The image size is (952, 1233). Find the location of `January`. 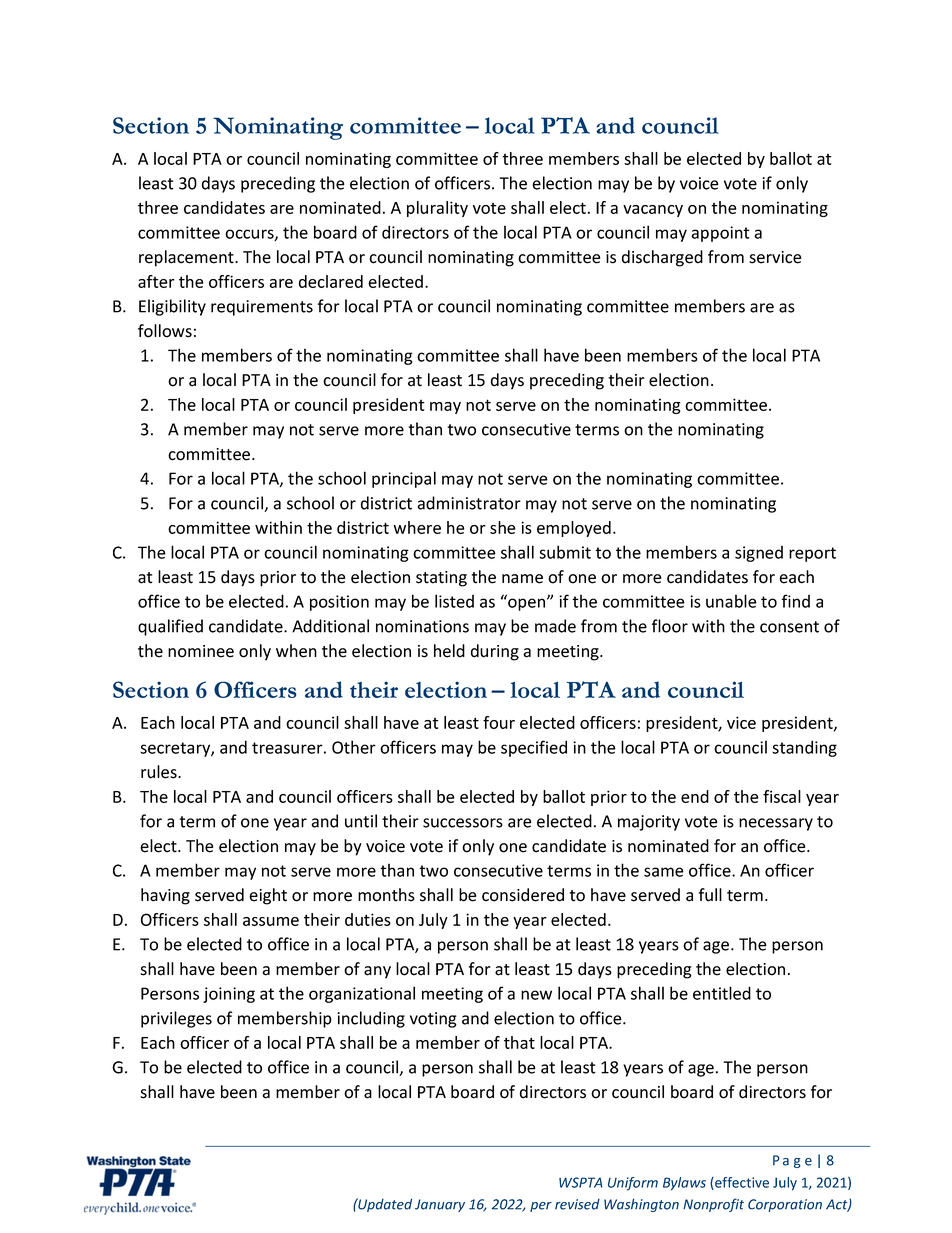

January is located at coordinates (440, 1205).
